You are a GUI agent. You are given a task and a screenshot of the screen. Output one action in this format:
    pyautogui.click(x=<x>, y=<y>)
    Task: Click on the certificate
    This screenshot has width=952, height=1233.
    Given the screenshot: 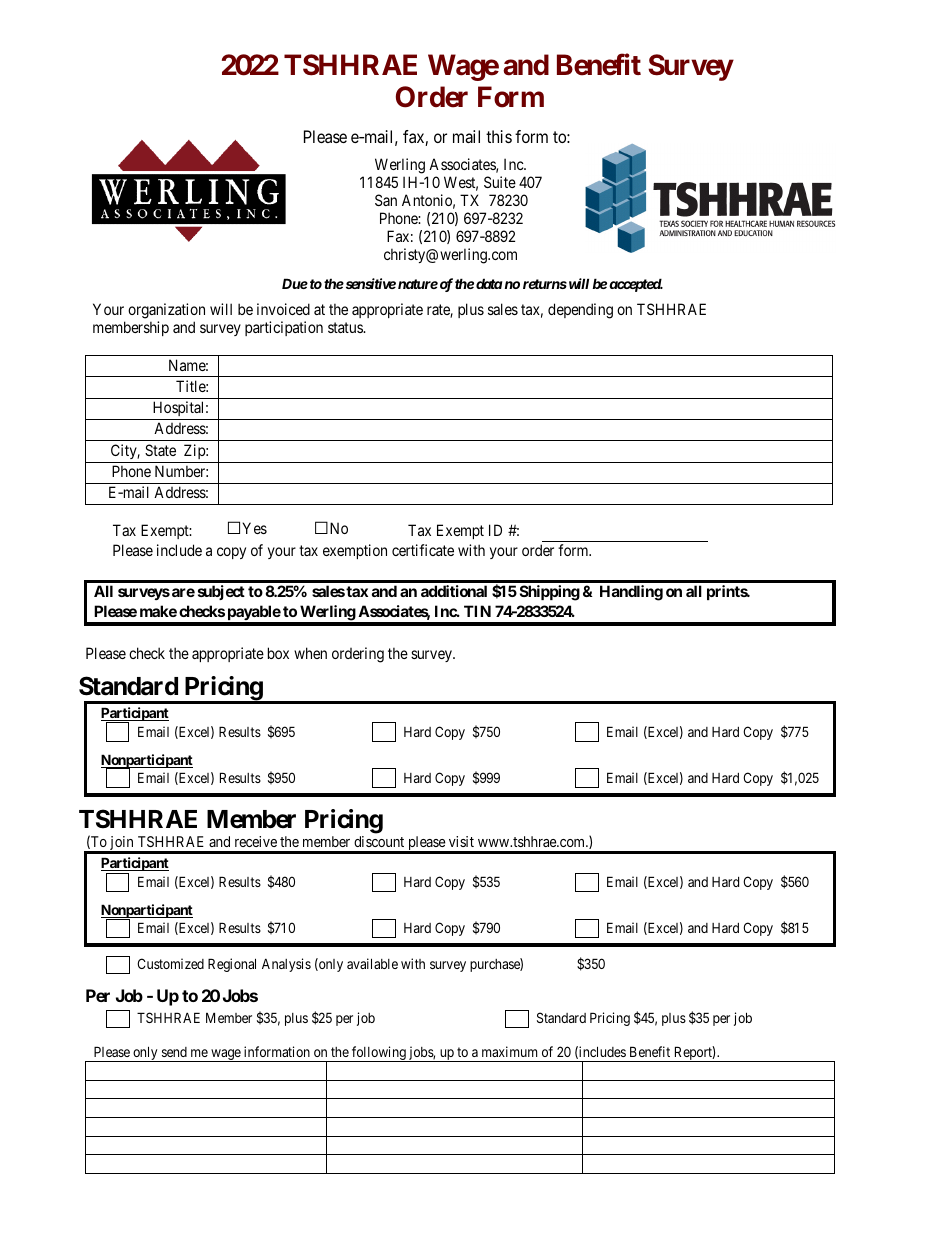 What is the action you would take?
    pyautogui.click(x=423, y=550)
